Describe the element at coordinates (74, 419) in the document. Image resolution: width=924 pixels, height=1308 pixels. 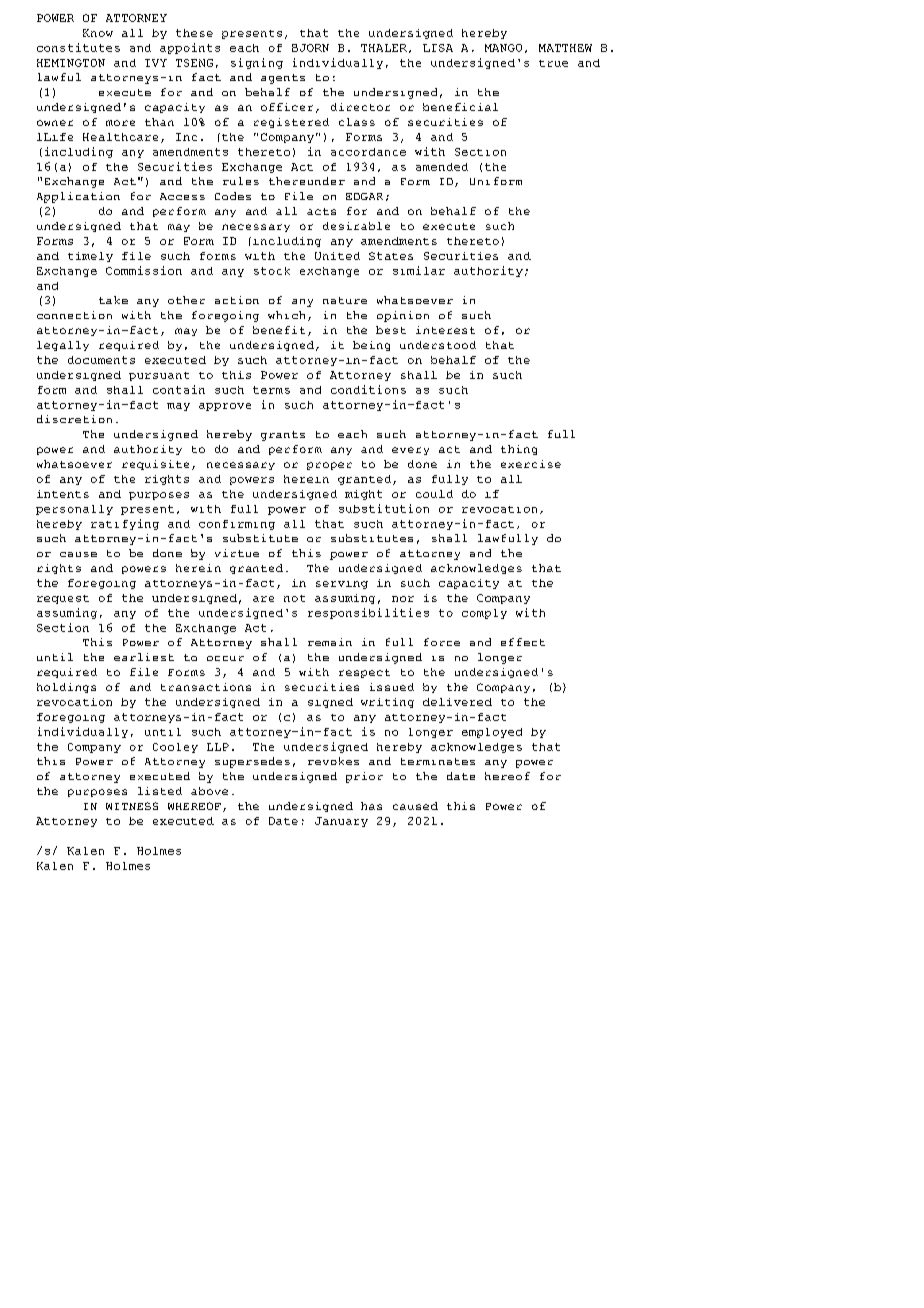
I see `discretion` at that location.
